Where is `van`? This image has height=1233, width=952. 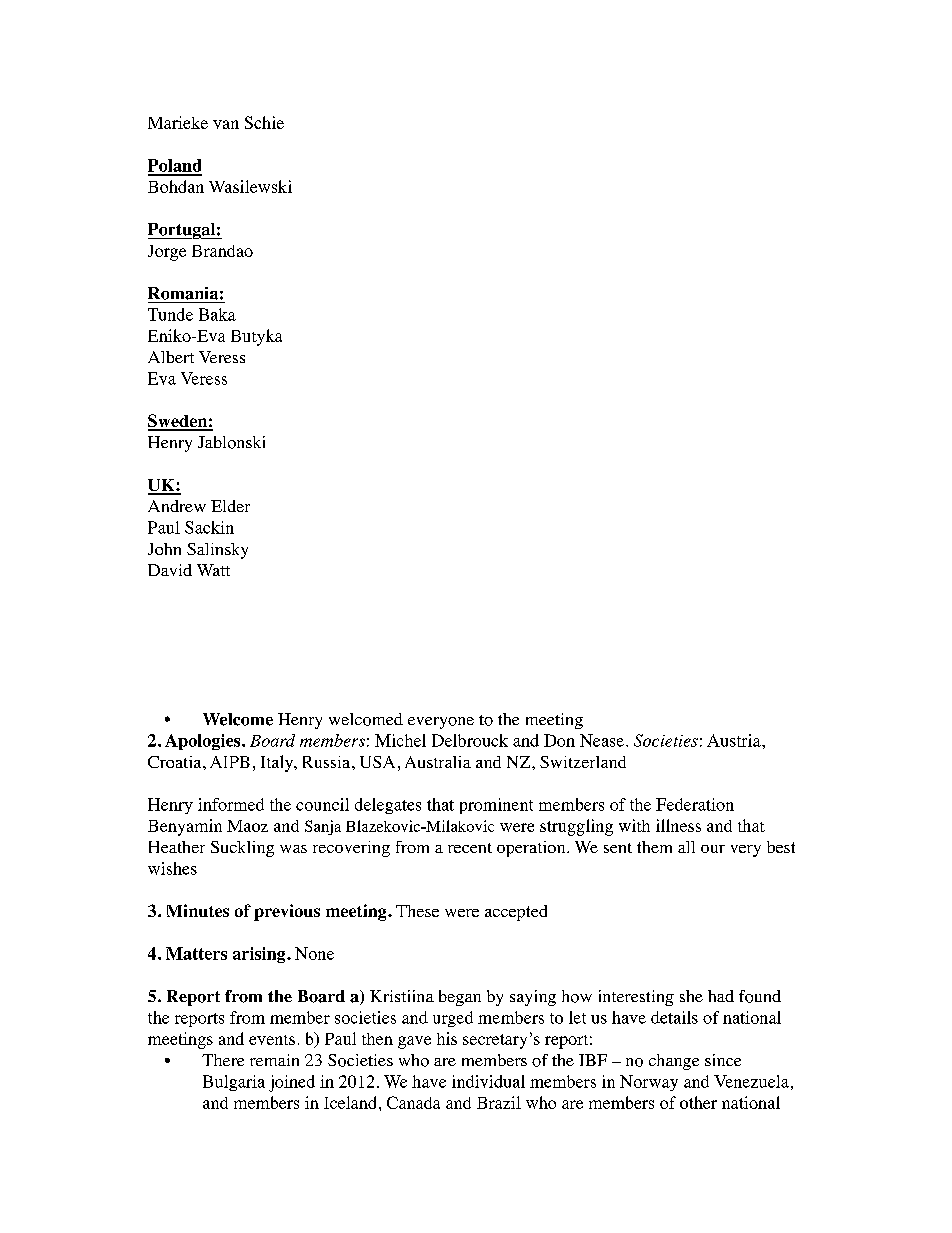 van is located at coordinates (226, 124).
